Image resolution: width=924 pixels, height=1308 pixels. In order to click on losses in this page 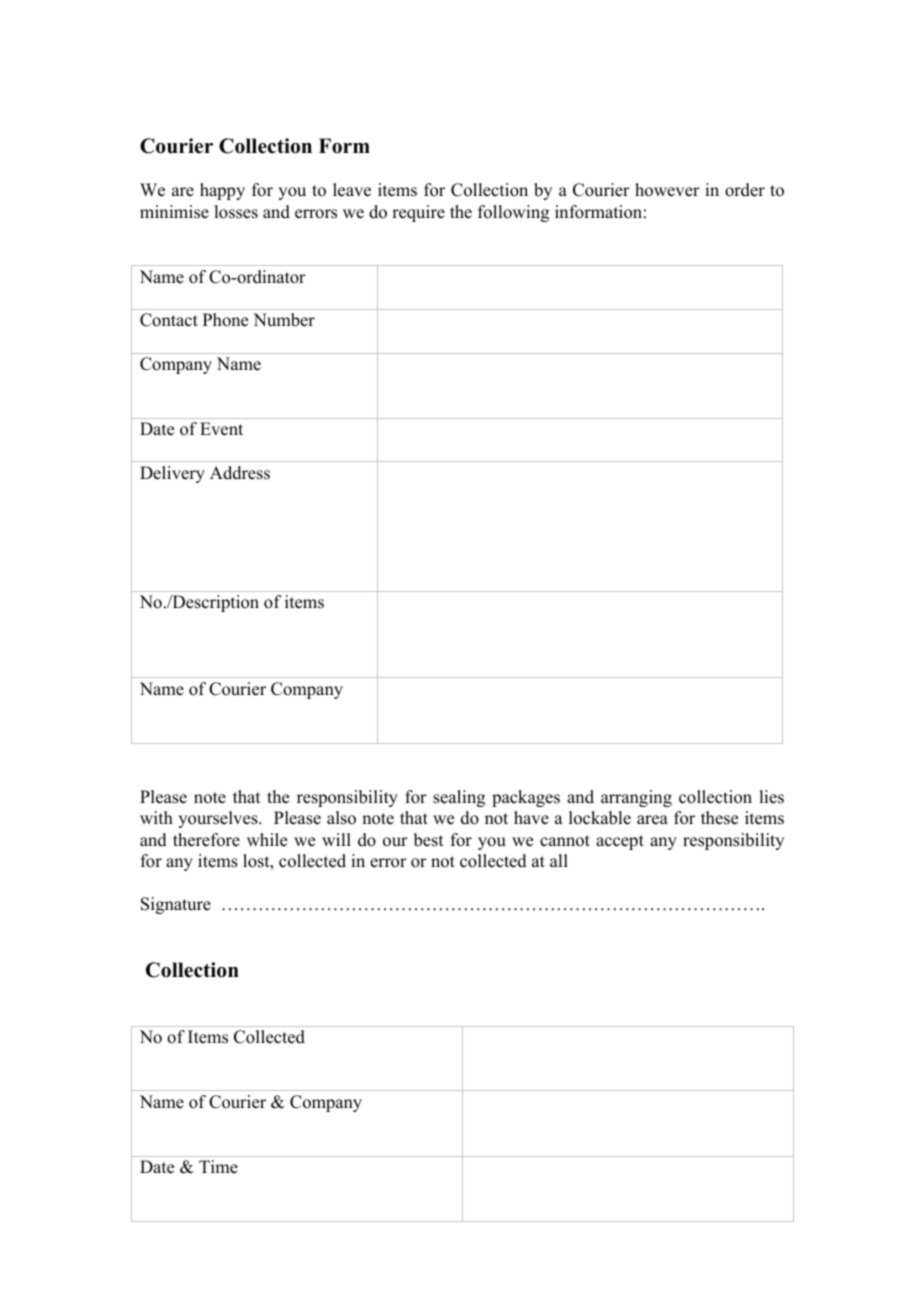, I will do `click(236, 212)`.
